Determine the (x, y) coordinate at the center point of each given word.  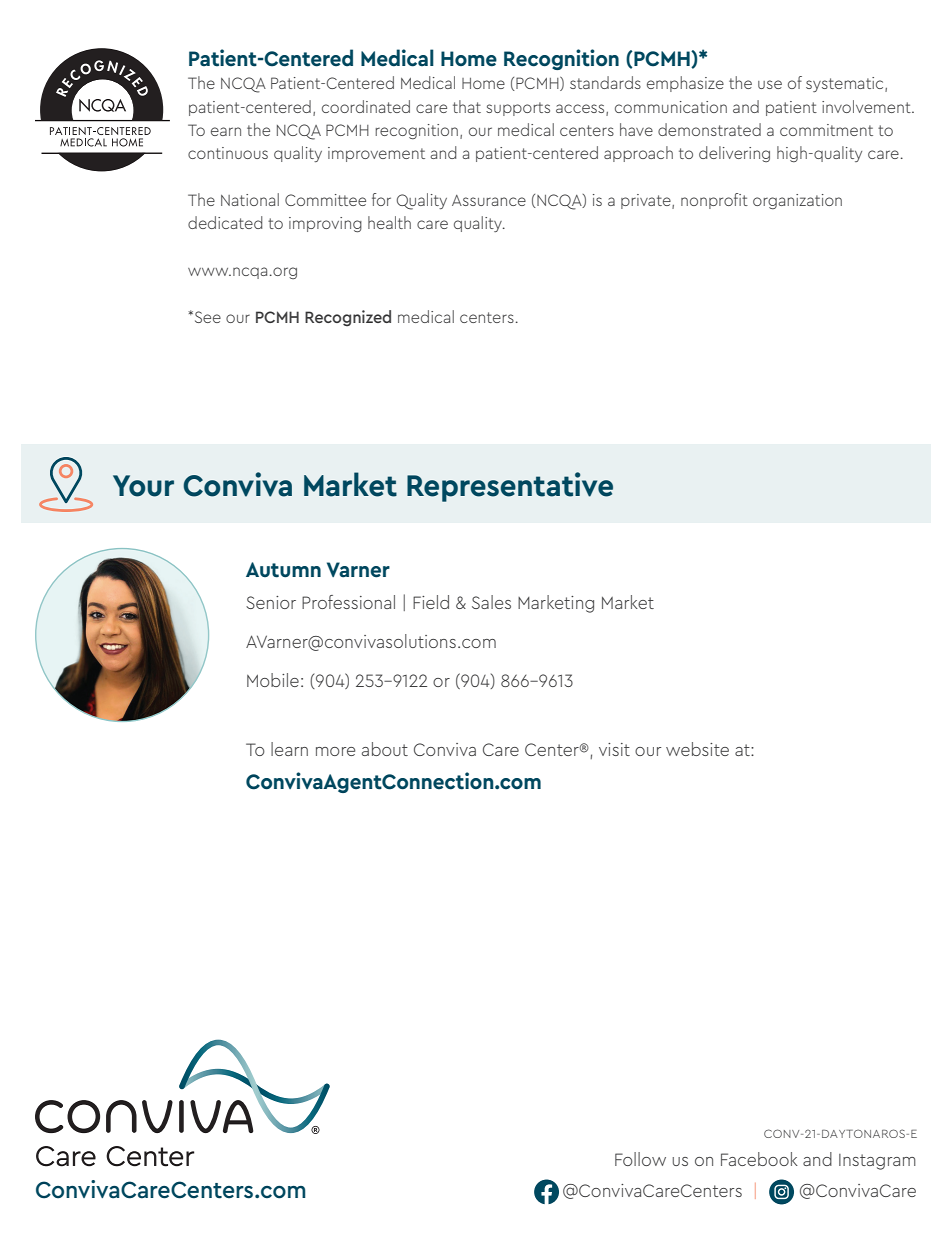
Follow (640, 1159)
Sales (491, 602)
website (697, 749)
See (206, 317)
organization (797, 201)
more (335, 751)
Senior (271, 602)
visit (614, 749)
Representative (510, 487)
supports (518, 109)
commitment (826, 130)
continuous (228, 153)
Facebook (759, 1159)
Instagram (877, 1162)
